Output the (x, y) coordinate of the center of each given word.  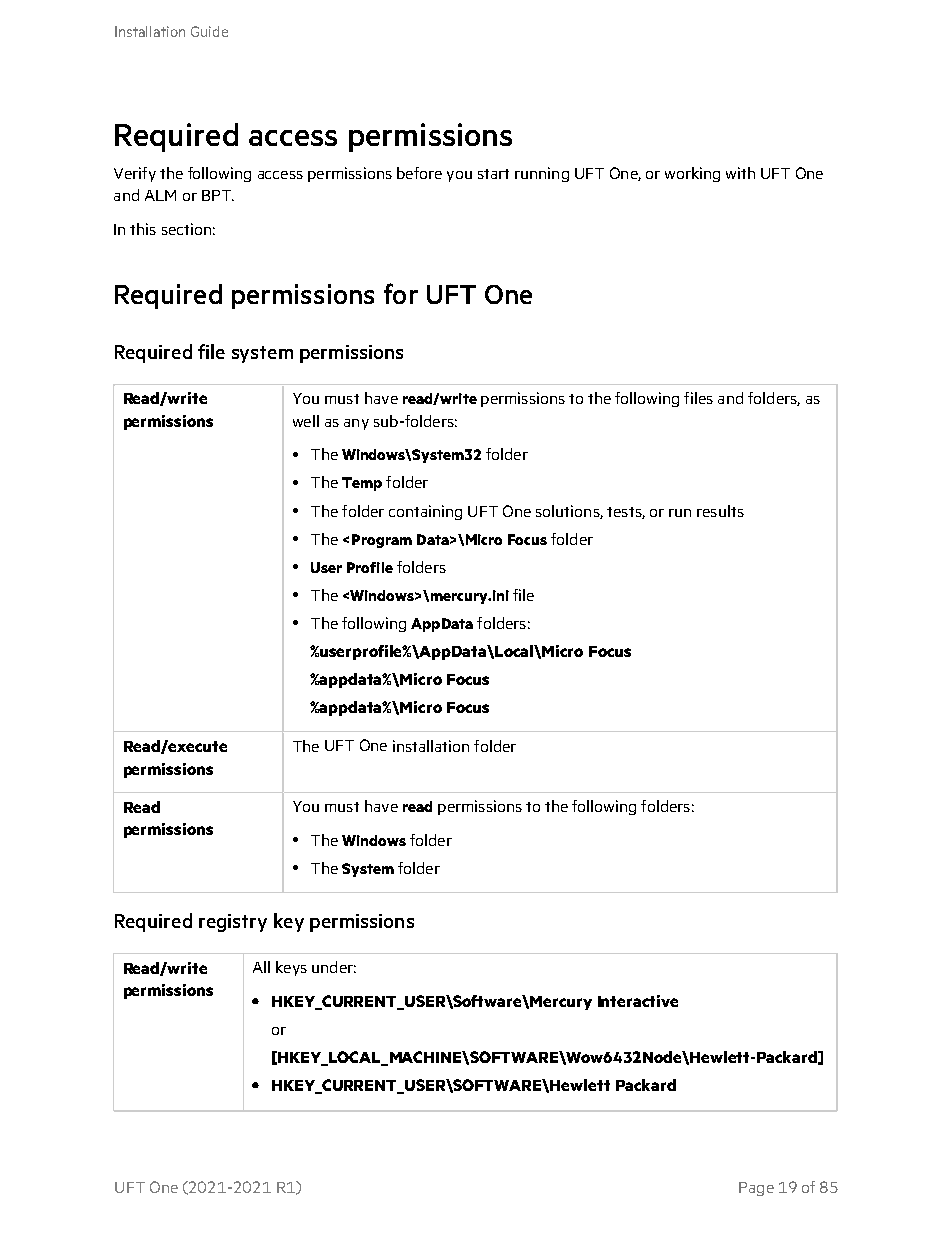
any (356, 424)
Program (382, 541)
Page (756, 1189)
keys (291, 968)
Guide (209, 31)
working (692, 174)
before (419, 173)
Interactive (638, 1001)
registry (233, 923)
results (720, 511)
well (306, 421)
